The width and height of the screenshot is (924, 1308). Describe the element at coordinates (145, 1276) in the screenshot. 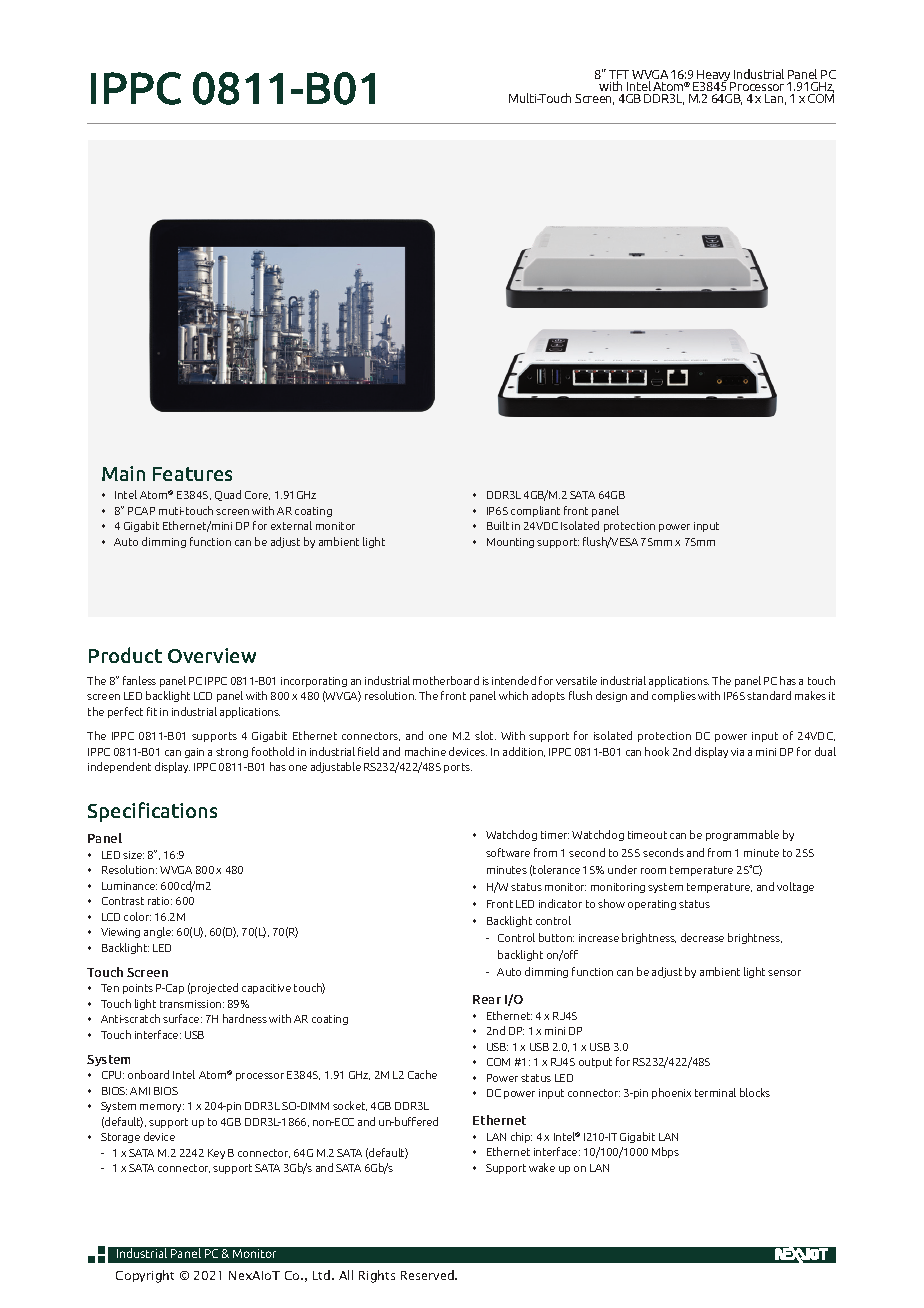

I see `Copyright` at that location.
